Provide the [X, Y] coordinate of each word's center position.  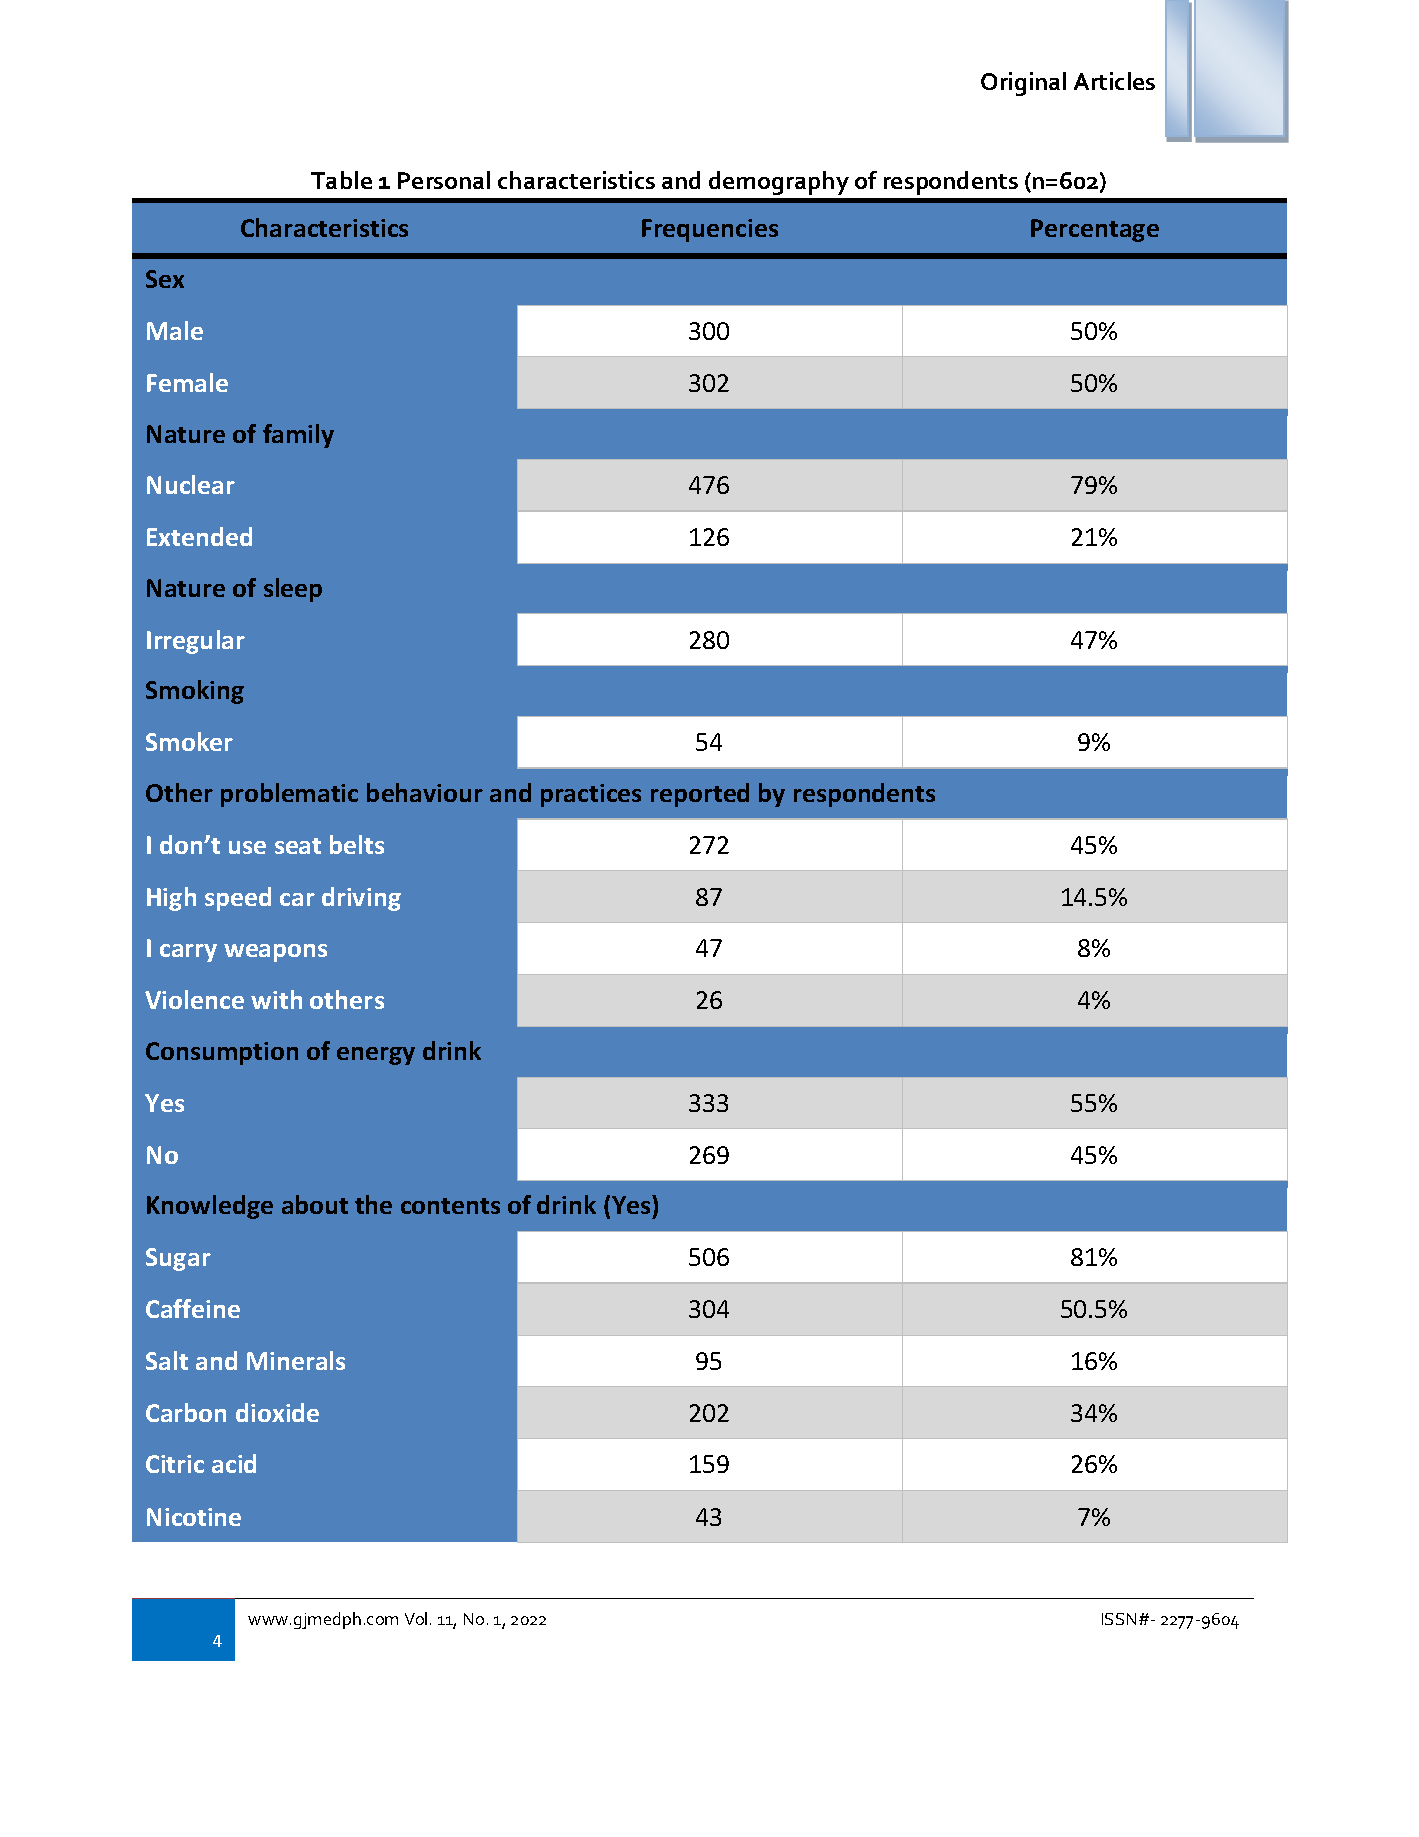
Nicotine [194, 1517]
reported [700, 795]
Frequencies [710, 230]
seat [298, 846]
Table [341, 180]
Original [1023, 84]
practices [591, 795]
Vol [416, 1618]
